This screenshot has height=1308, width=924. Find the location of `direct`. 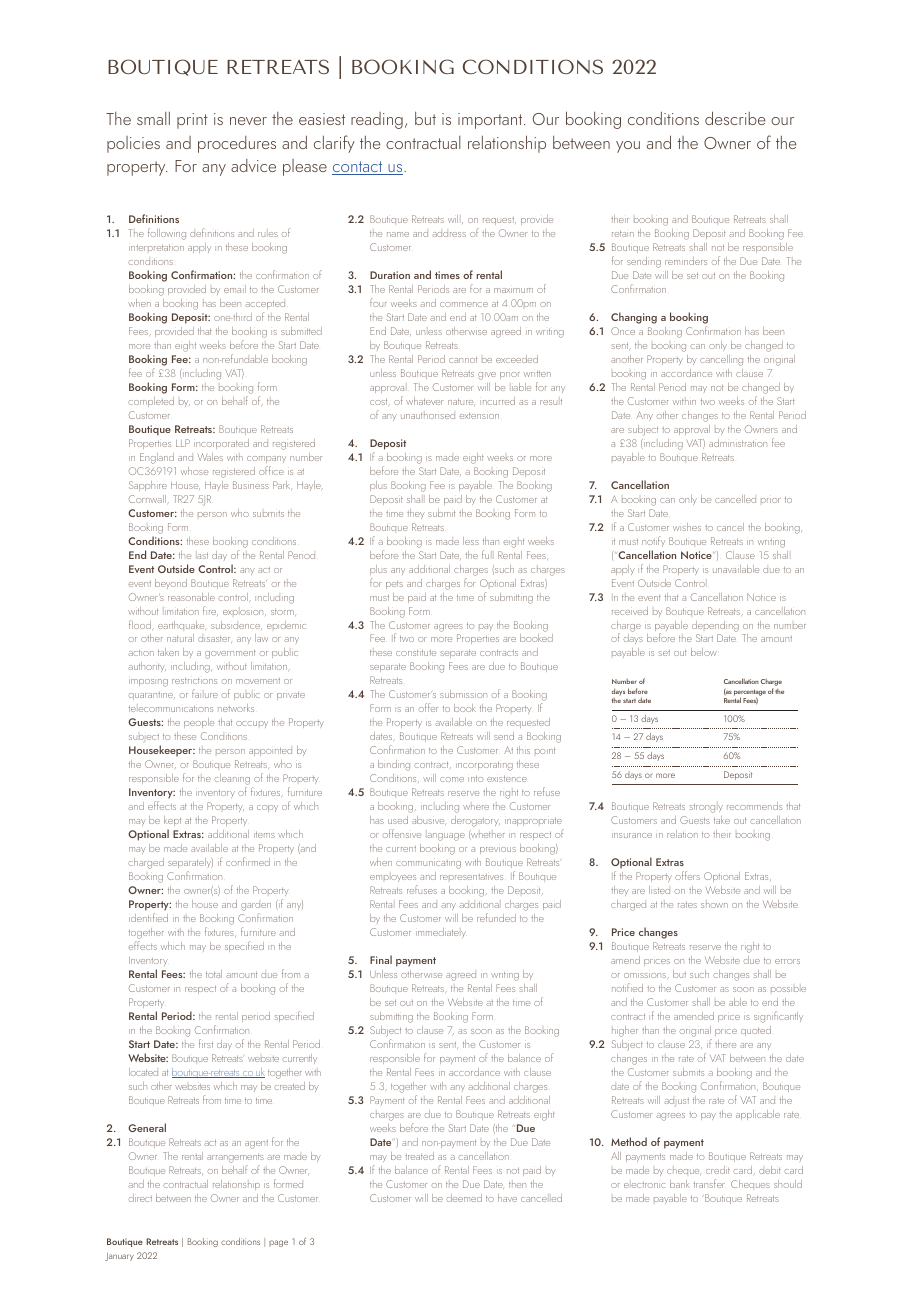

direct is located at coordinates (140, 1198).
